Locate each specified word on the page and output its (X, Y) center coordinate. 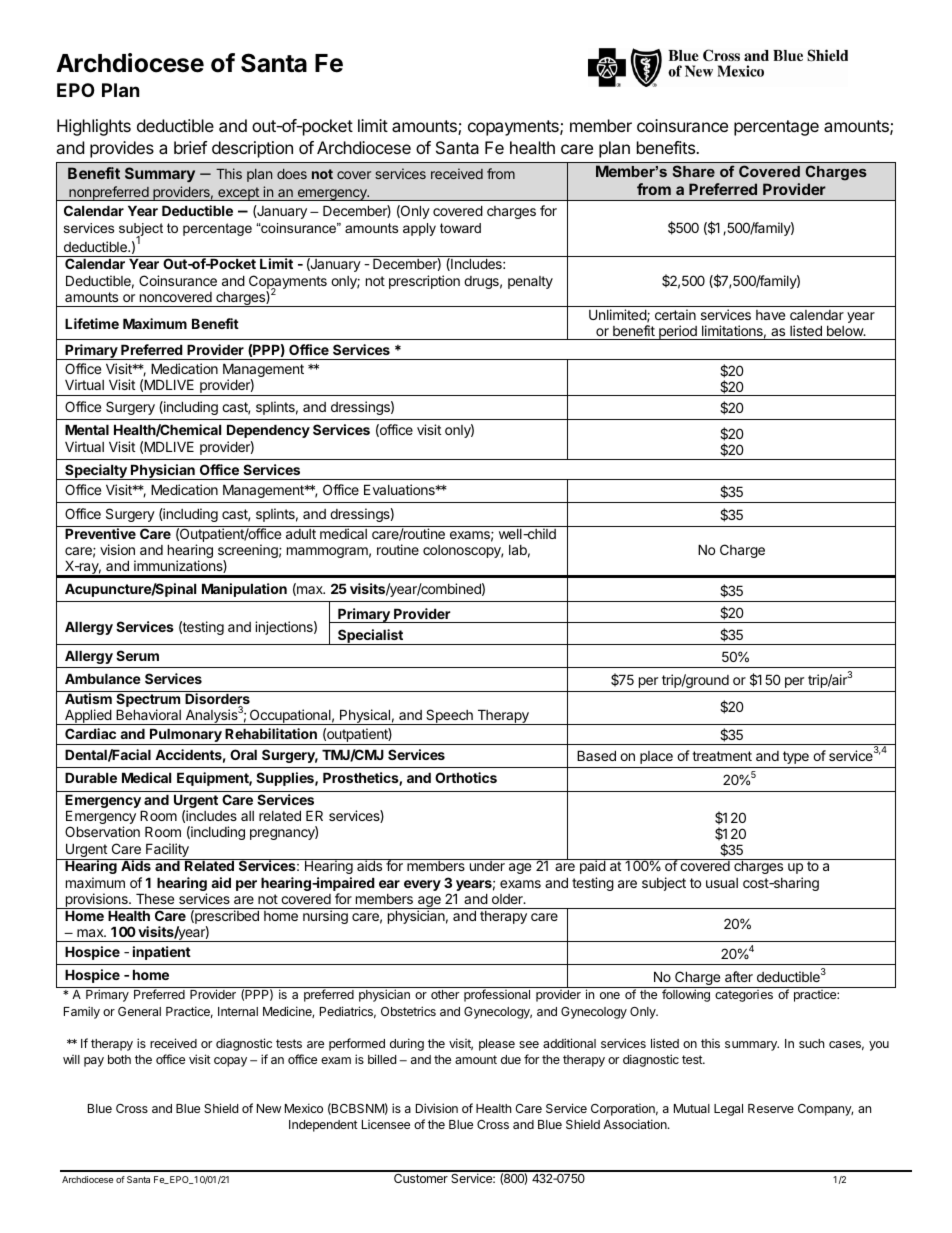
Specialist (370, 637)
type (796, 757)
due (511, 1059)
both (119, 1059)
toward (460, 228)
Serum (137, 655)
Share (693, 171)
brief (190, 147)
